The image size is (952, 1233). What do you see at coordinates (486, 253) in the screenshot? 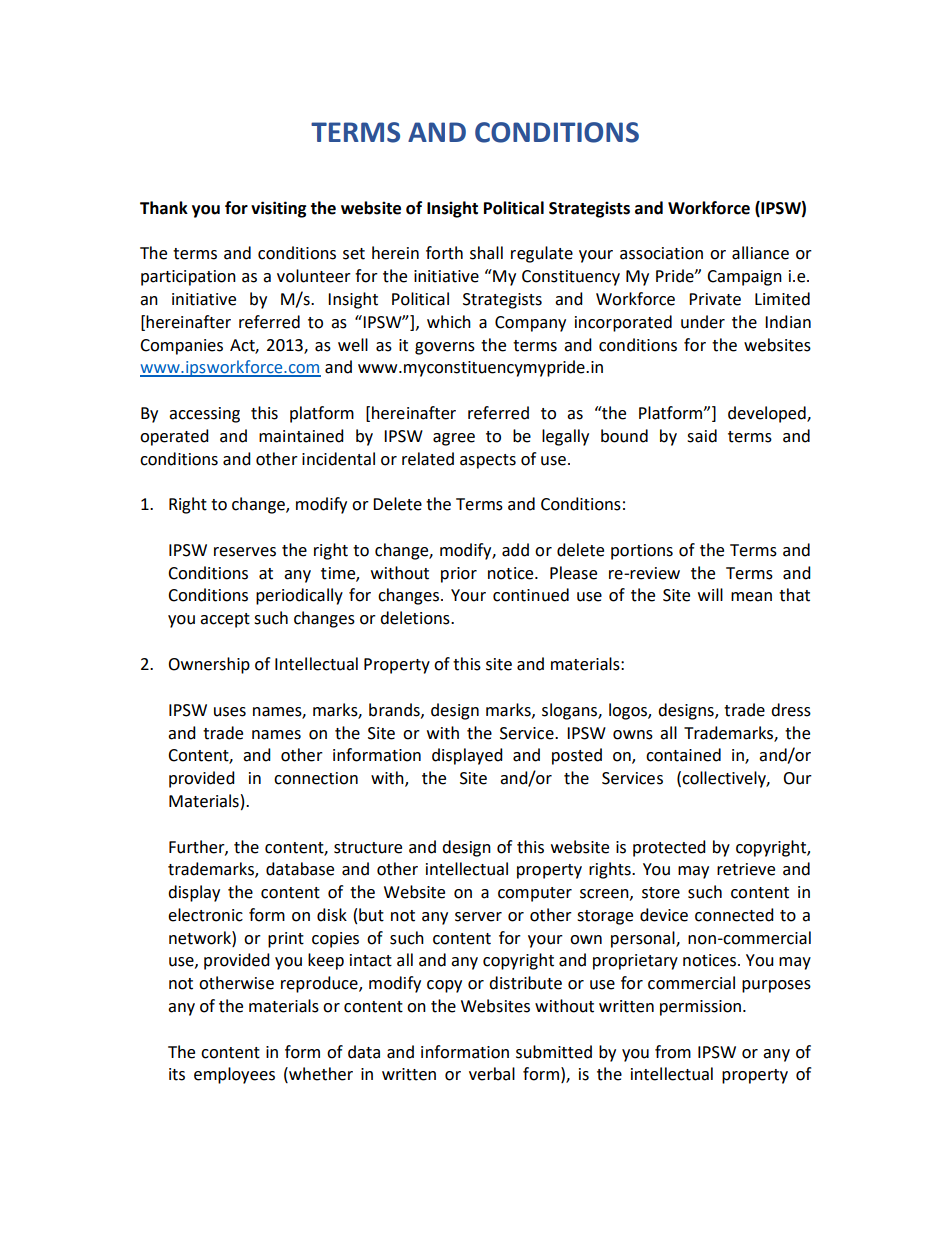
I see `shall` at bounding box center [486, 253].
